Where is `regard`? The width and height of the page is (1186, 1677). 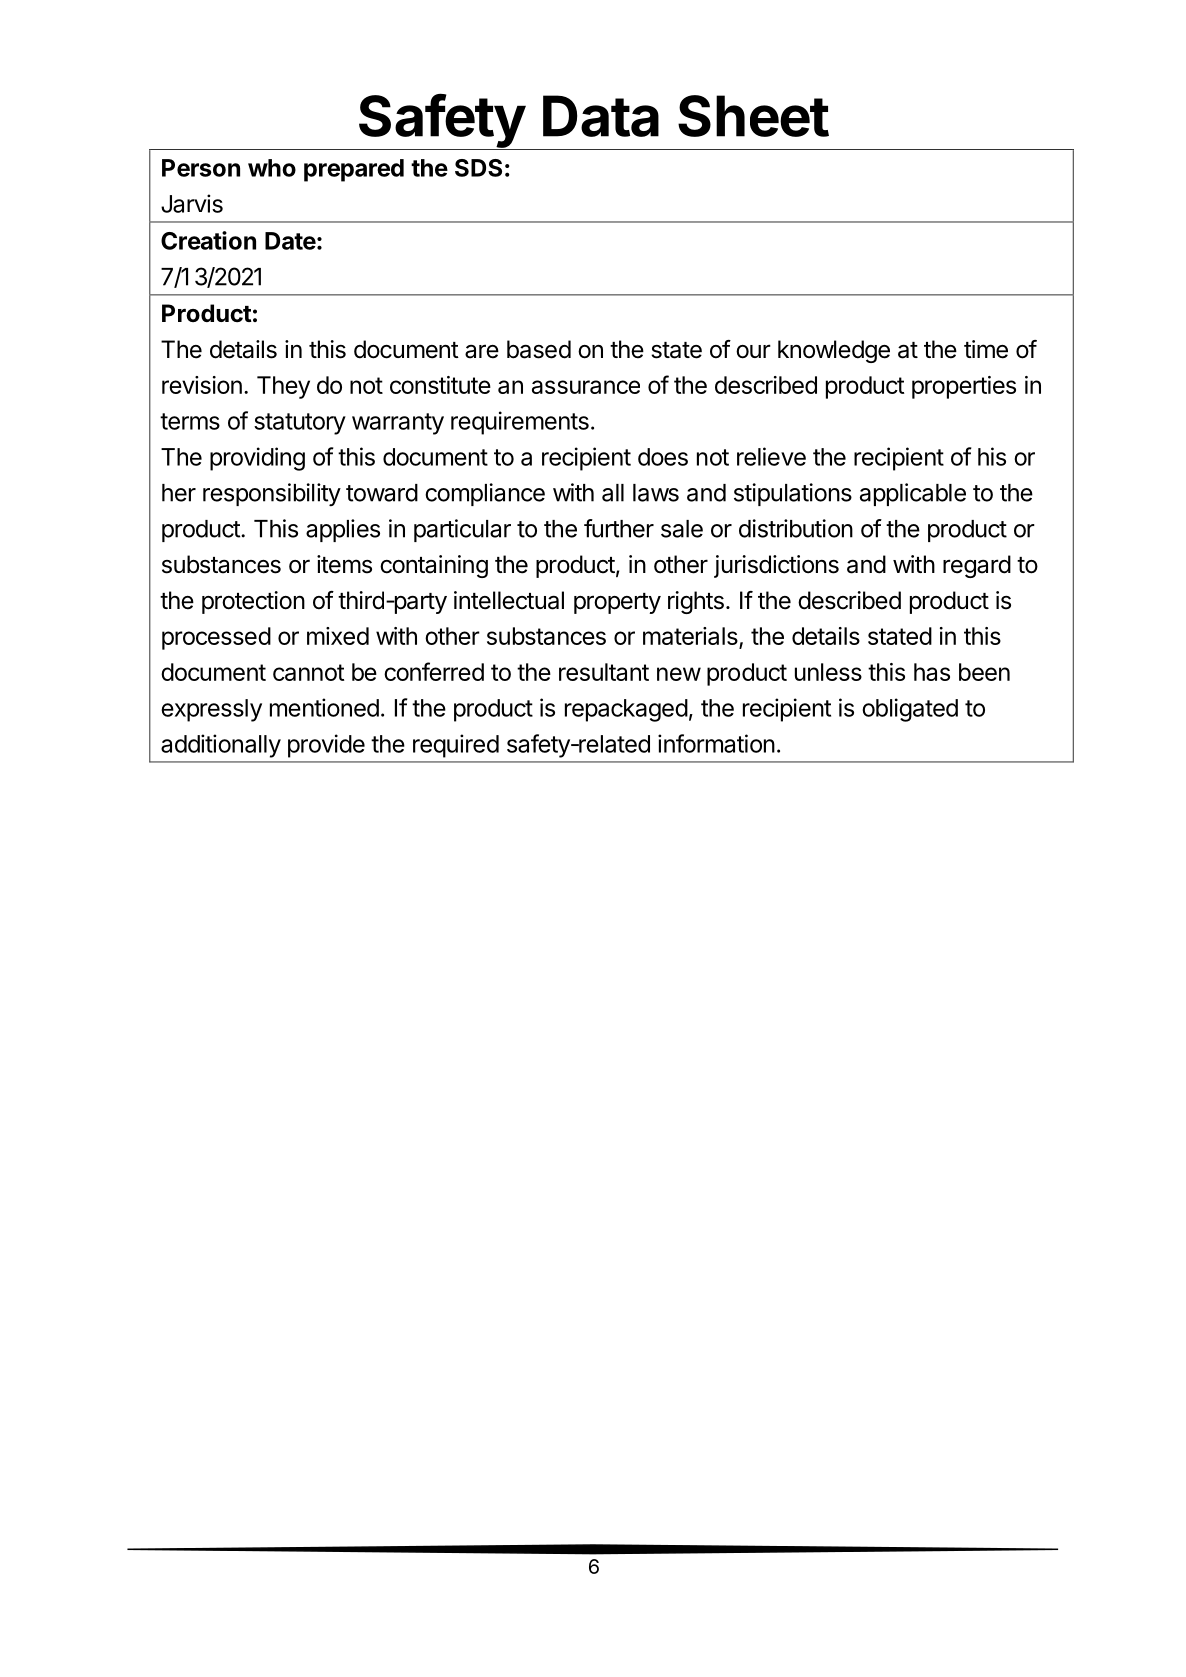 regard is located at coordinates (977, 566).
